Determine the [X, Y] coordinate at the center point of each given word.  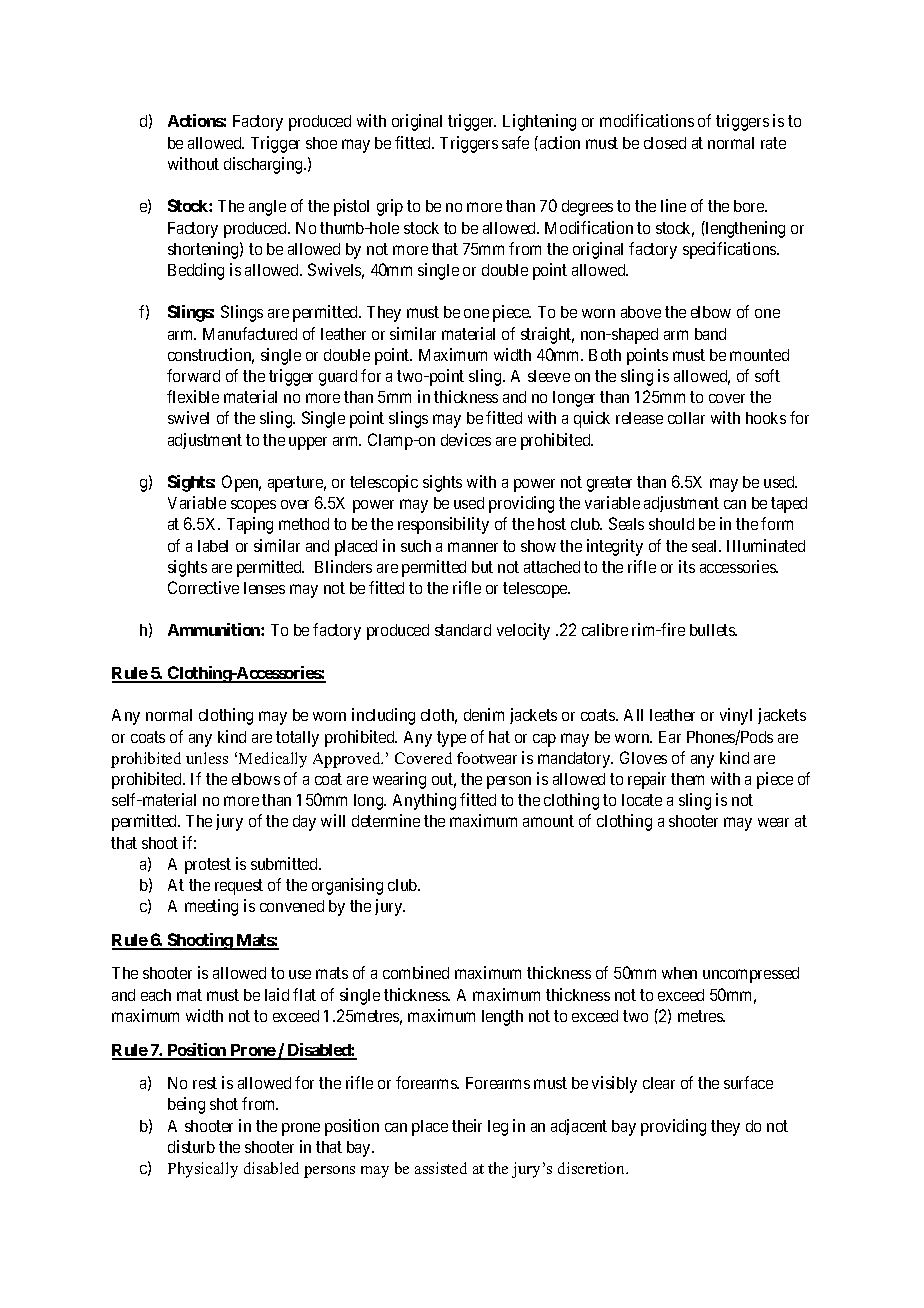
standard [463, 630]
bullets [713, 630]
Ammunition [215, 629]
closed [665, 143]
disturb [191, 1146]
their [467, 1125]
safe [515, 142]
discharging [264, 165]
